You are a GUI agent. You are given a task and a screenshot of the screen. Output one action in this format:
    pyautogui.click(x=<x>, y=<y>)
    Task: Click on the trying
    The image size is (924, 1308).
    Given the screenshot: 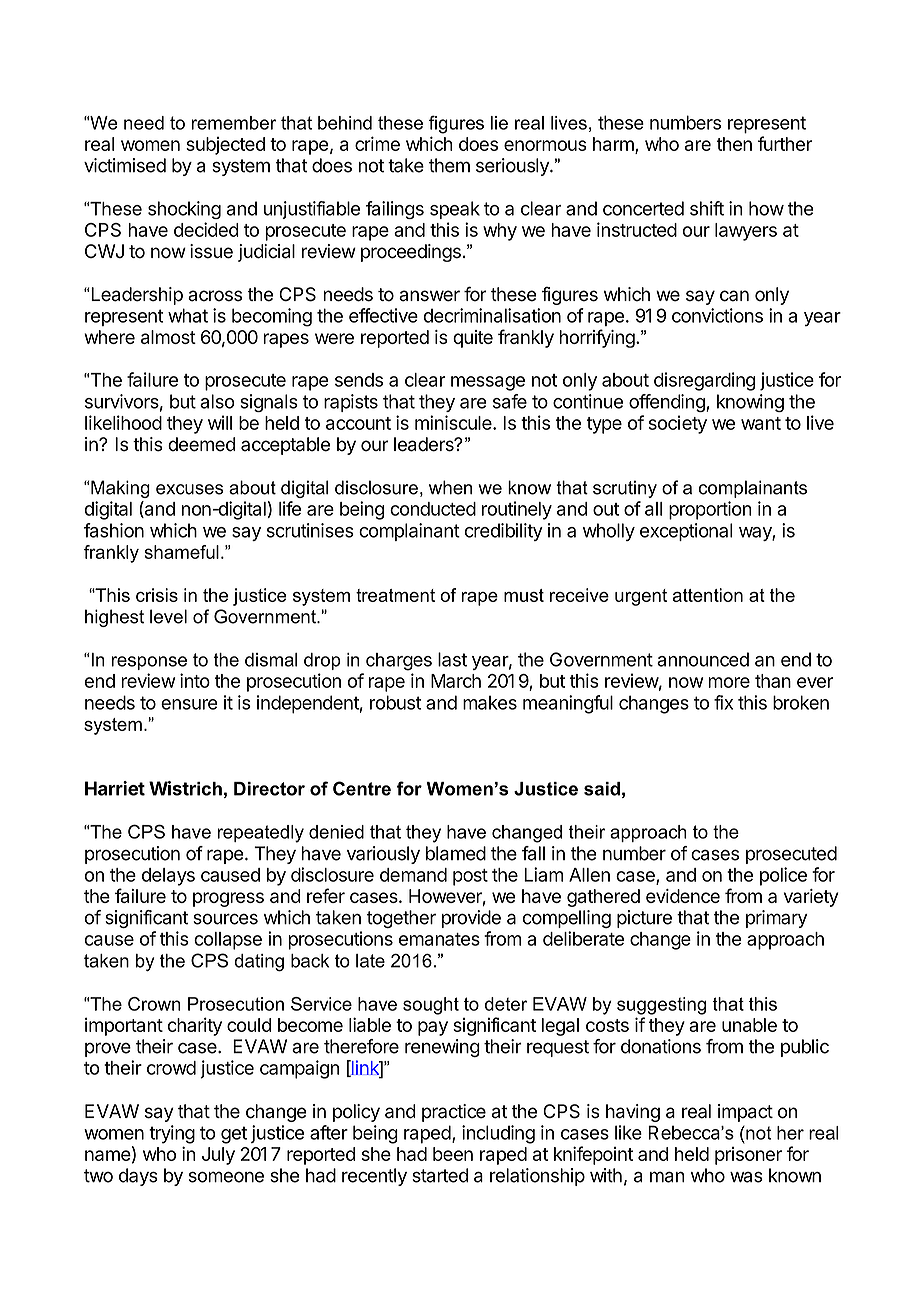 What is the action you would take?
    pyautogui.click(x=172, y=1134)
